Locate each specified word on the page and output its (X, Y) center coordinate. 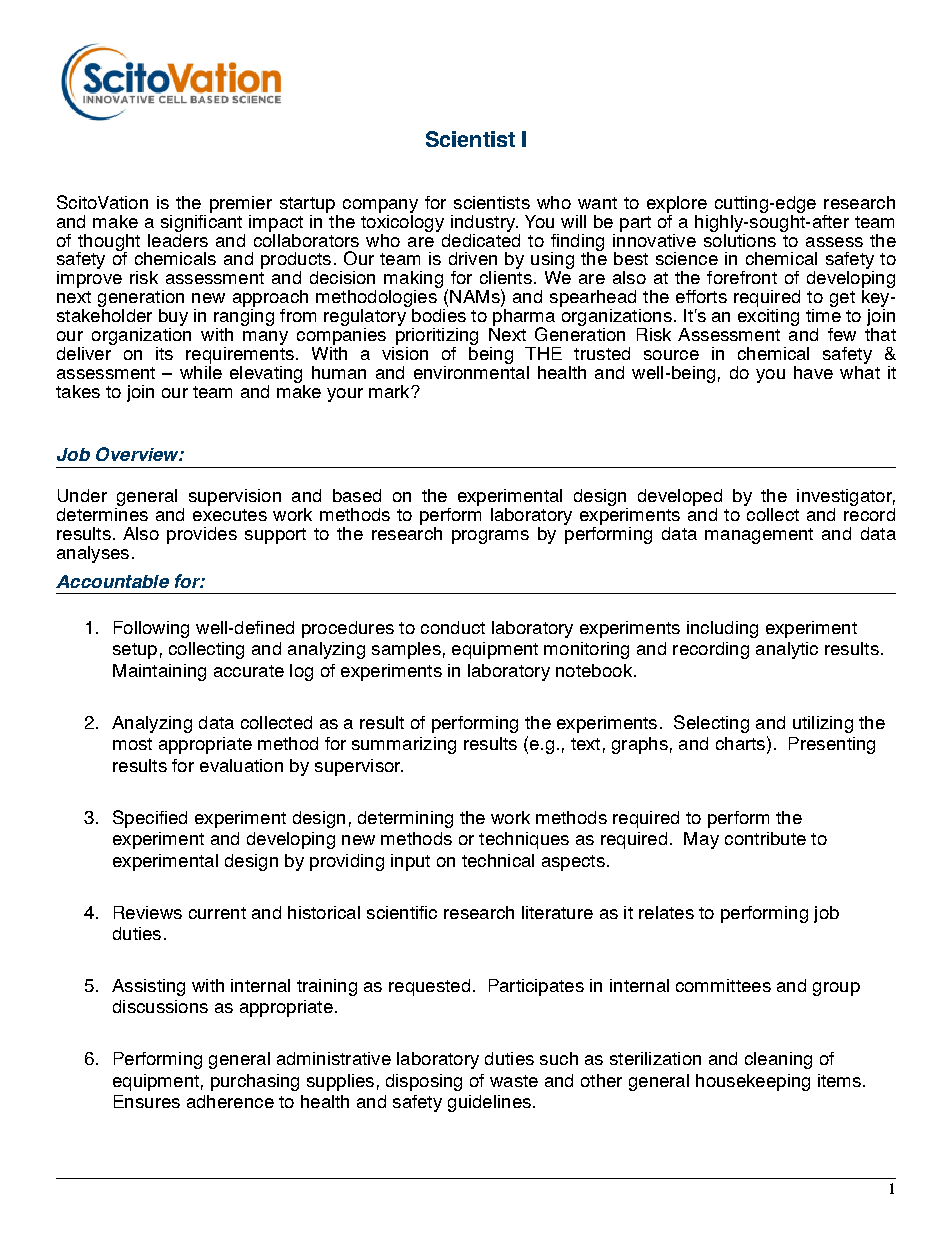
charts (740, 743)
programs (490, 537)
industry (484, 223)
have (813, 372)
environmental (471, 371)
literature (557, 912)
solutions (740, 239)
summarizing (404, 745)
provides (202, 535)
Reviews (148, 912)
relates (666, 912)
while (201, 371)
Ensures (147, 1101)
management (759, 536)
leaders (178, 239)
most (132, 744)
